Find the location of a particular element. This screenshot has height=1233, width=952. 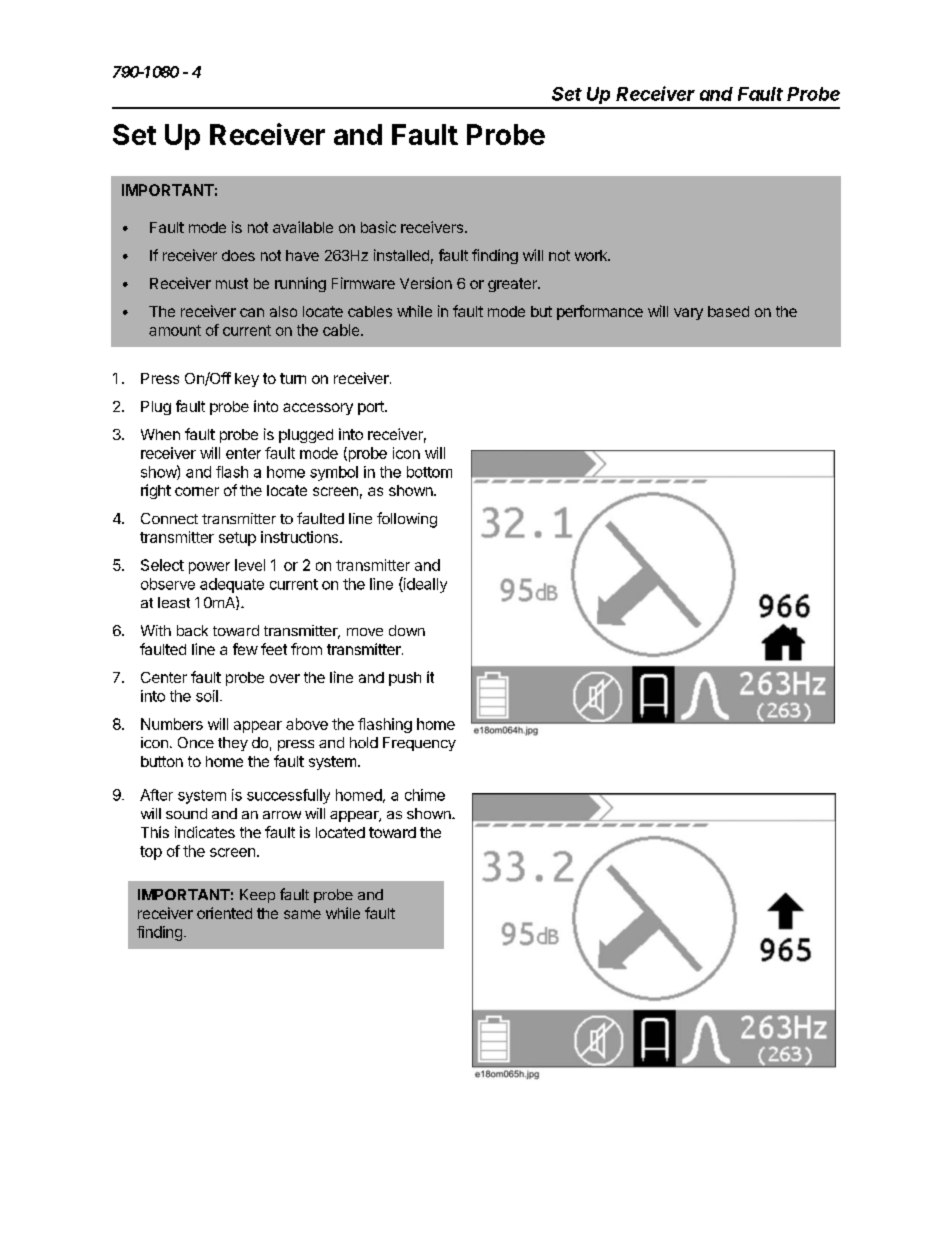

Frequency is located at coordinates (419, 744).
